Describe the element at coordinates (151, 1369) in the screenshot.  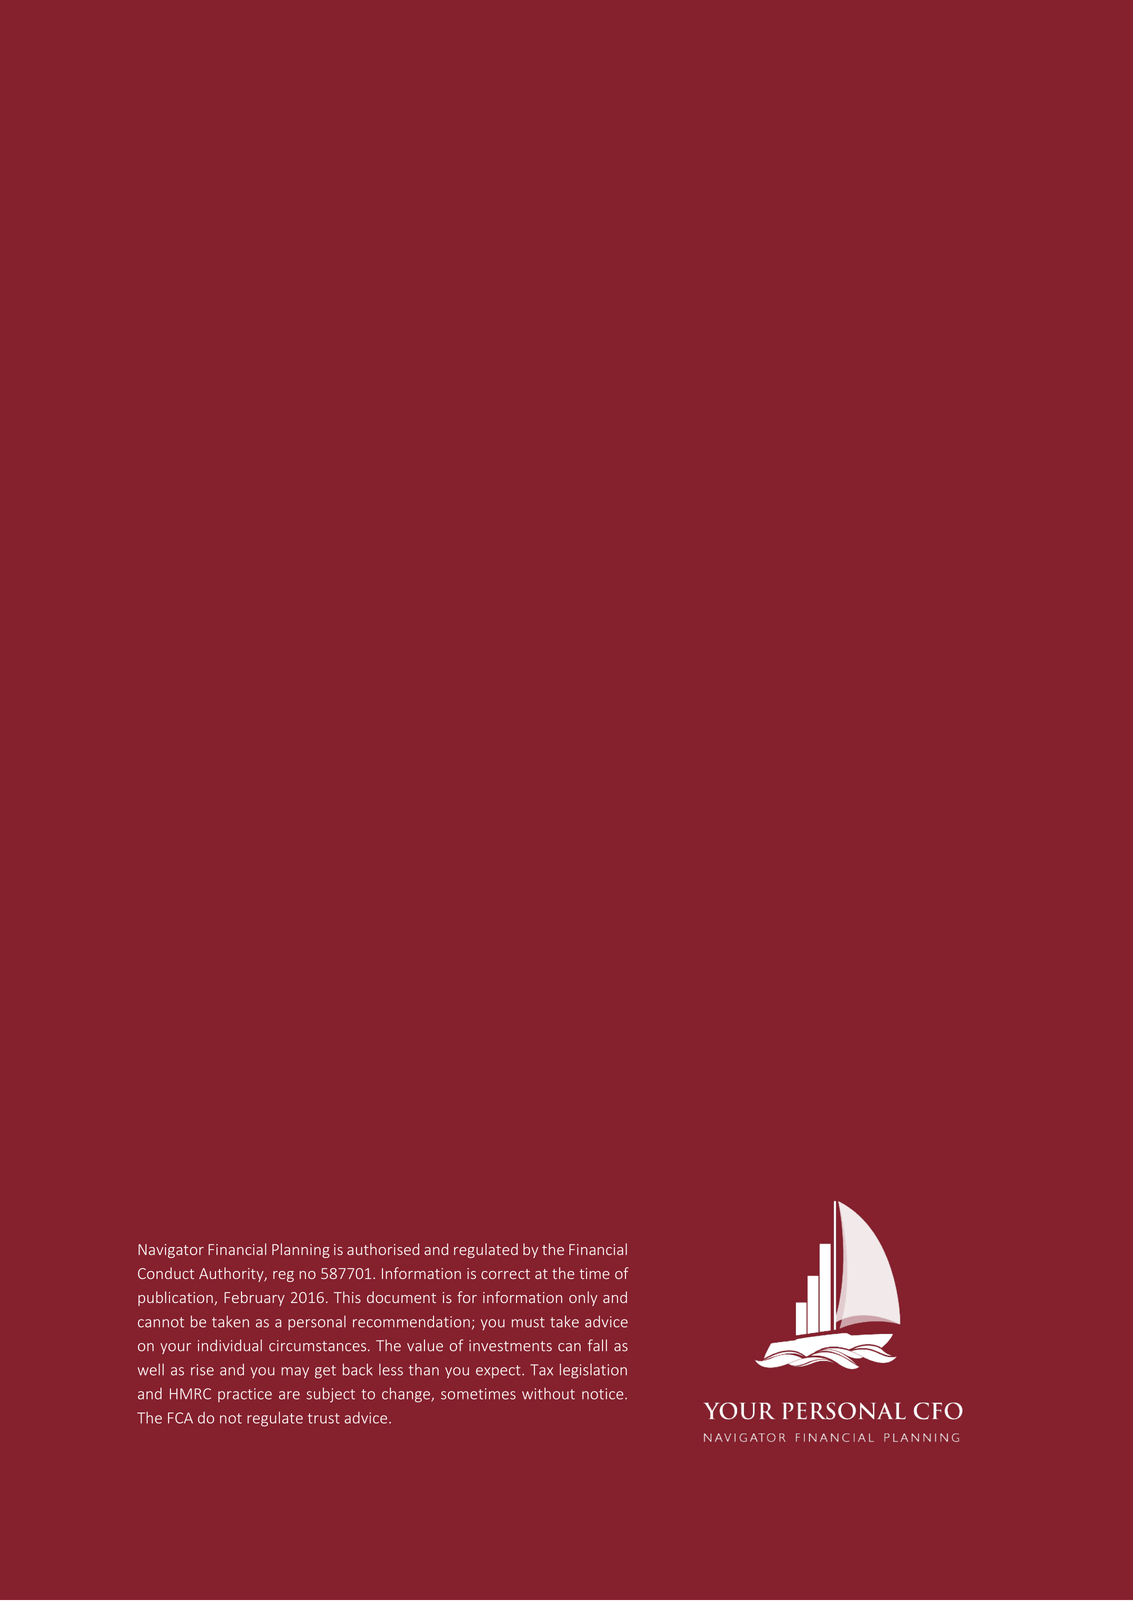
I see `well` at that location.
